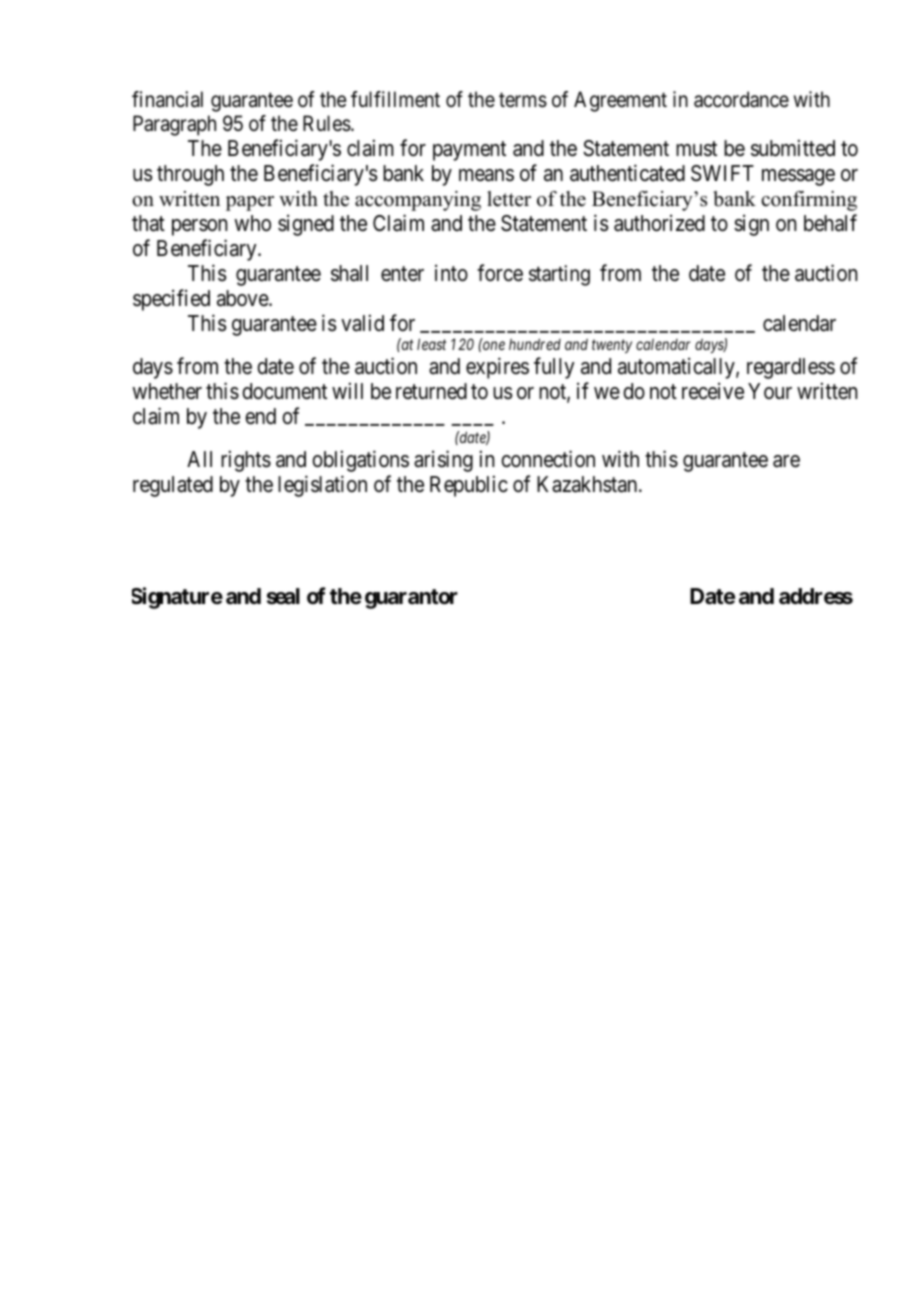 This screenshot has height=1308, width=924. I want to click on terms, so click(523, 100).
